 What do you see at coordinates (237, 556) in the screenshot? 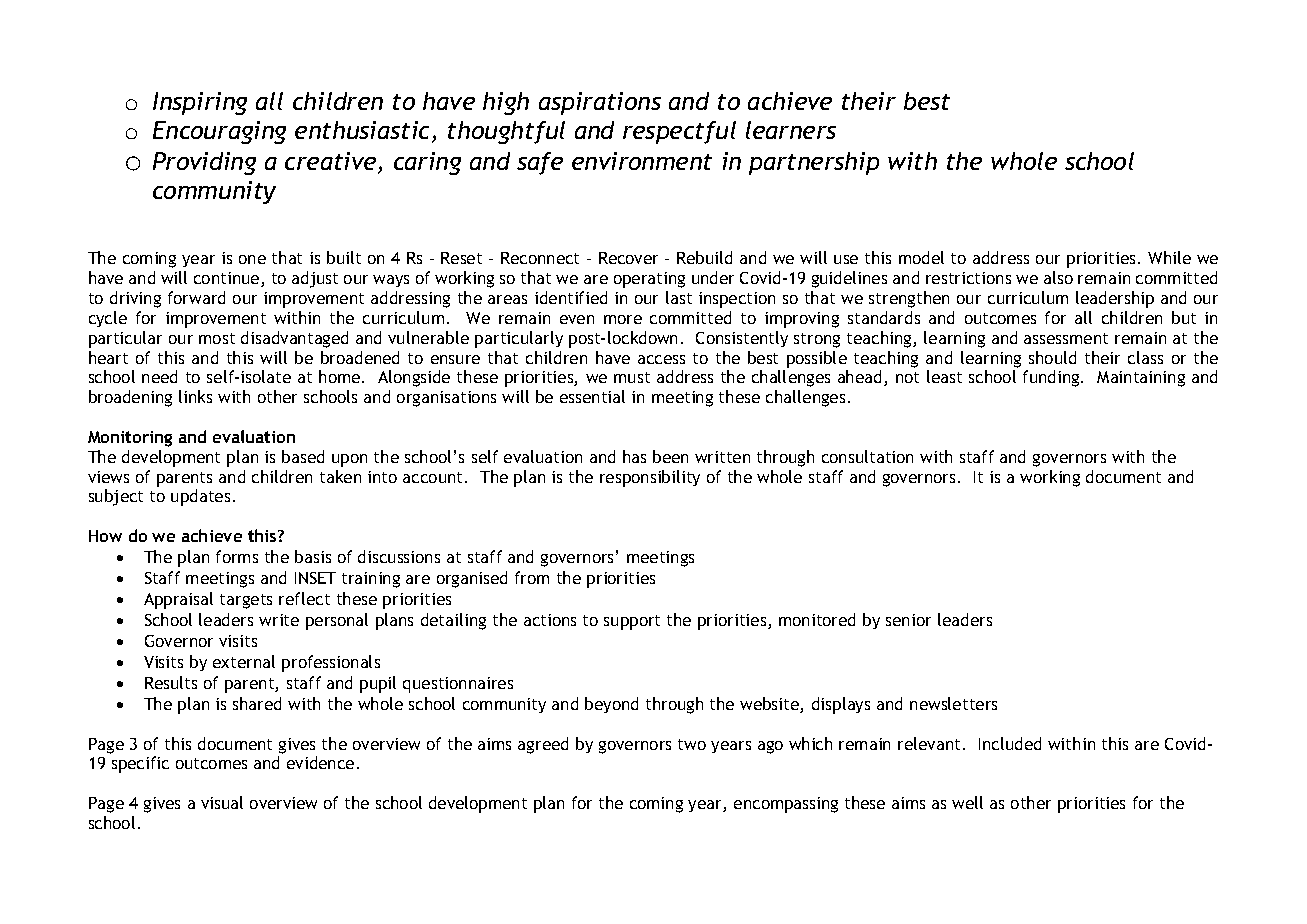
I see `forms` at bounding box center [237, 556].
